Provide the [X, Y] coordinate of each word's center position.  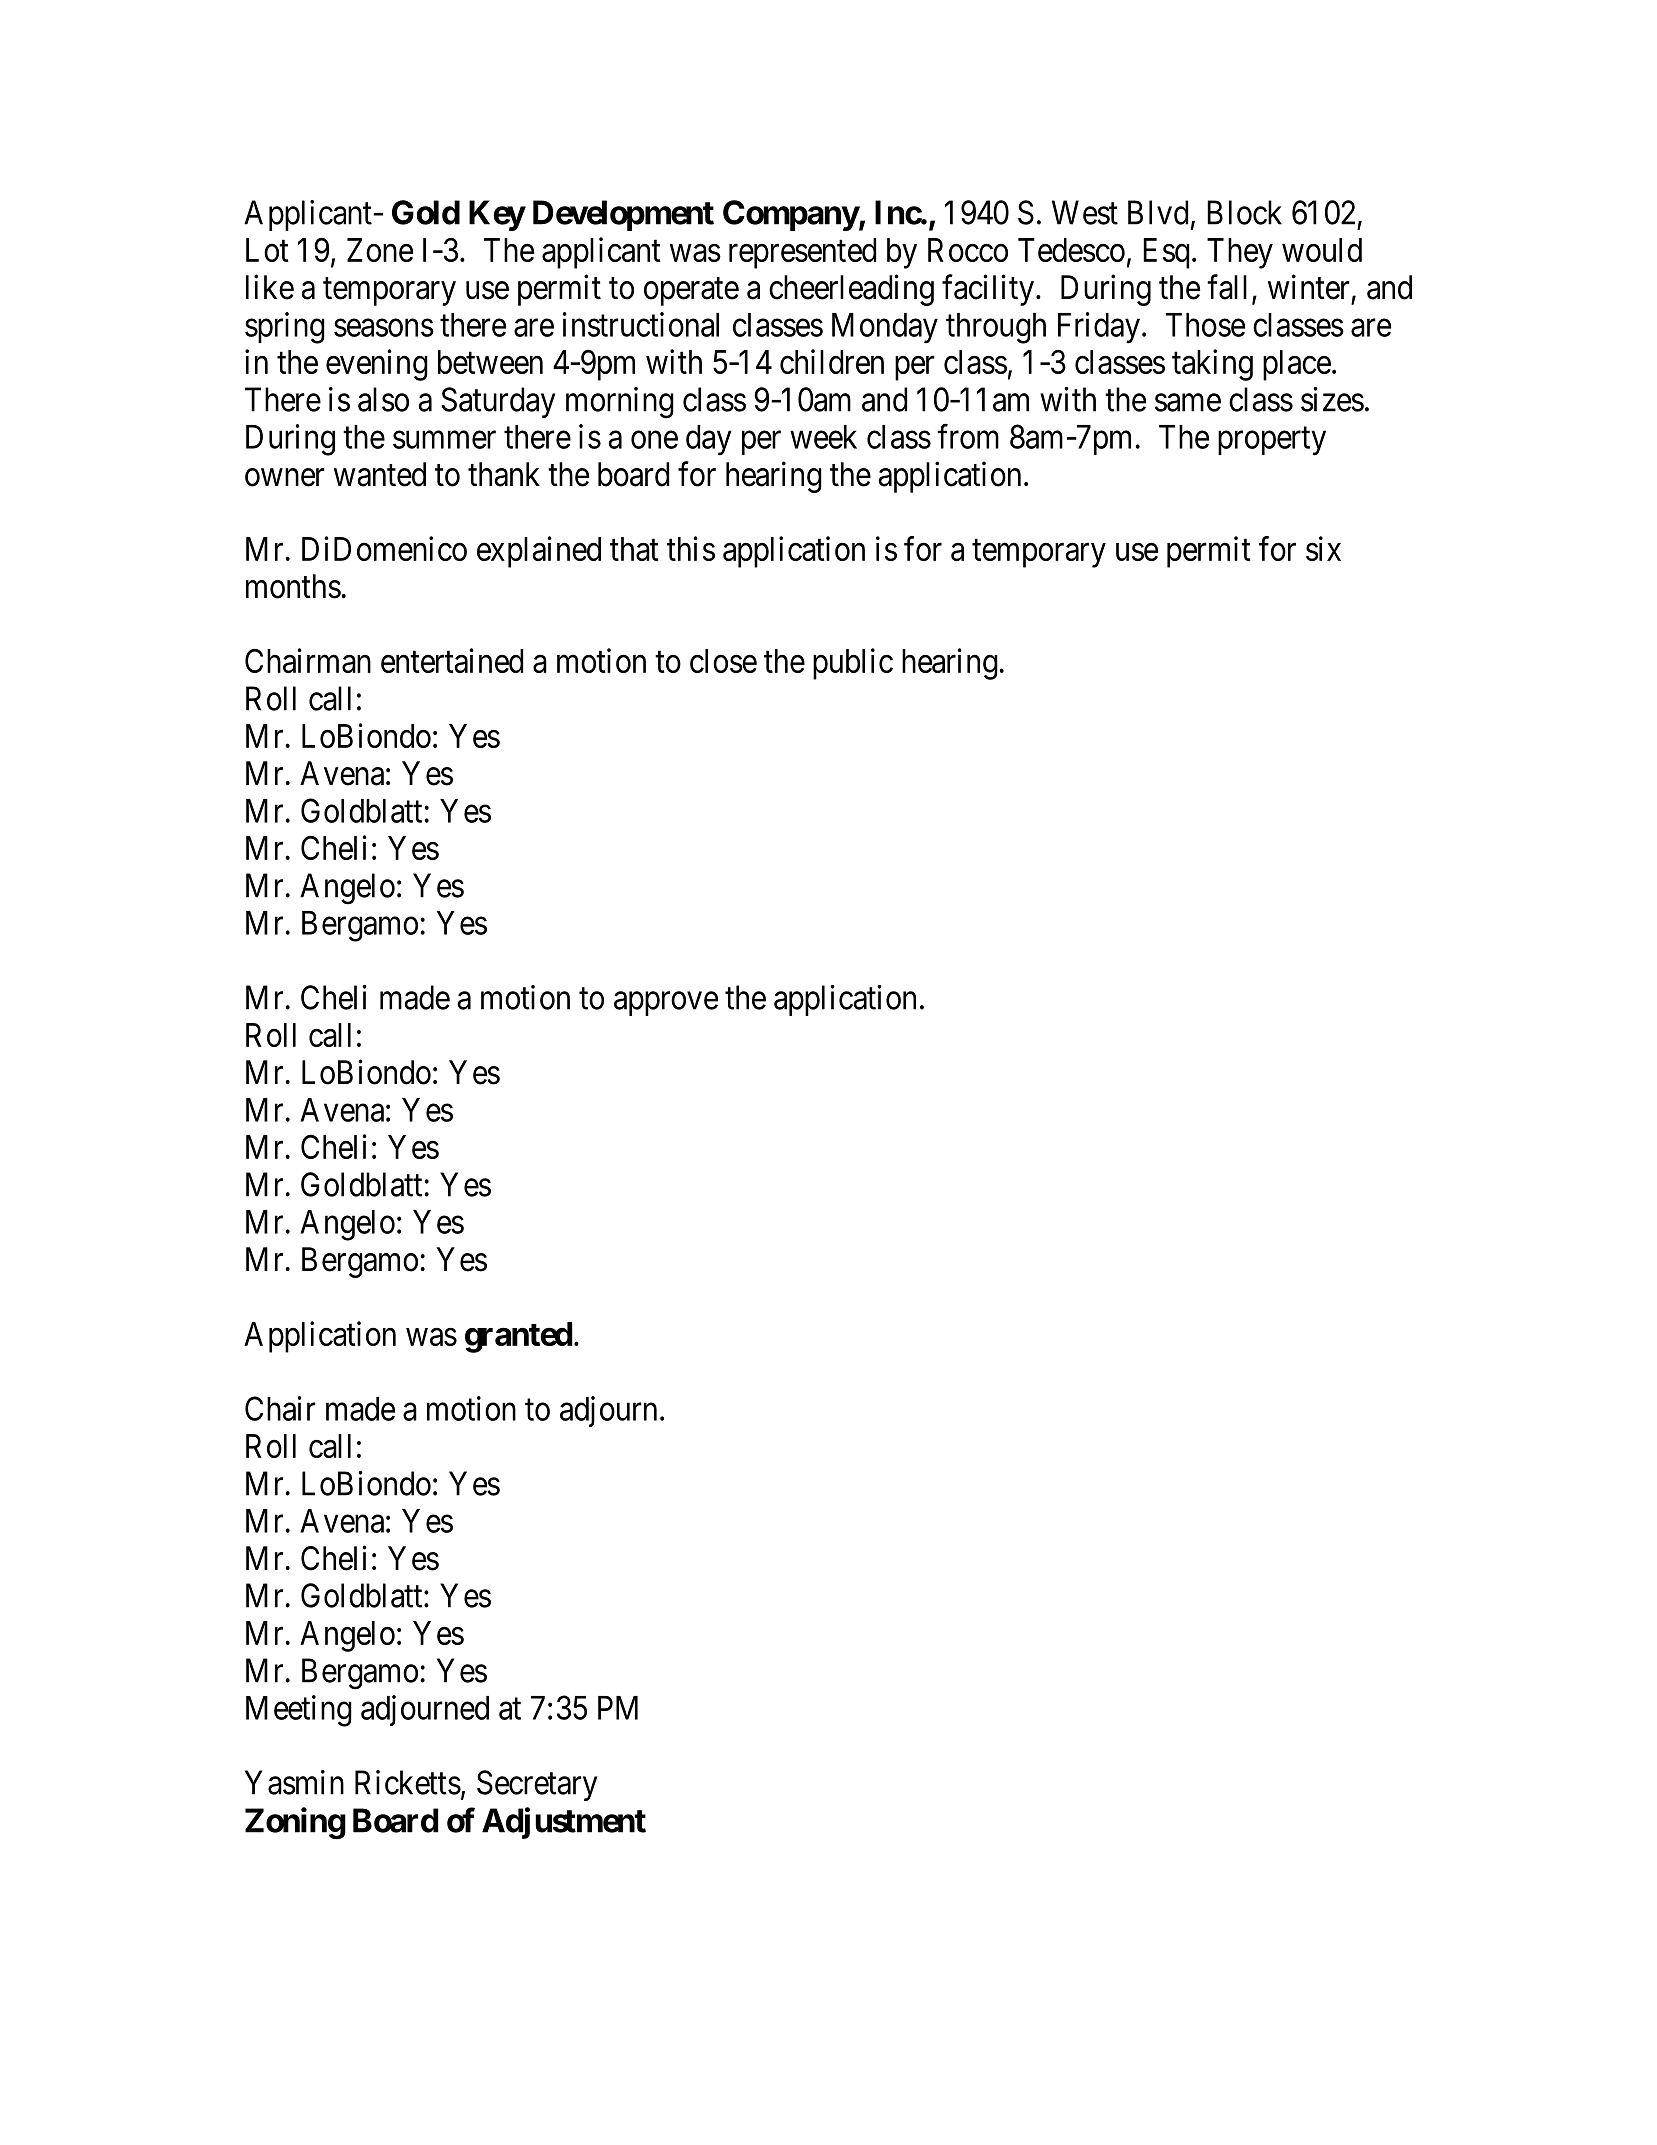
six [1323, 548]
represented [802, 253]
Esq [1166, 253]
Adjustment [564, 1823]
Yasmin [294, 1782]
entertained [452, 660]
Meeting [299, 1711]
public [853, 664]
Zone [380, 250]
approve [666, 1004]
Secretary [537, 1785]
